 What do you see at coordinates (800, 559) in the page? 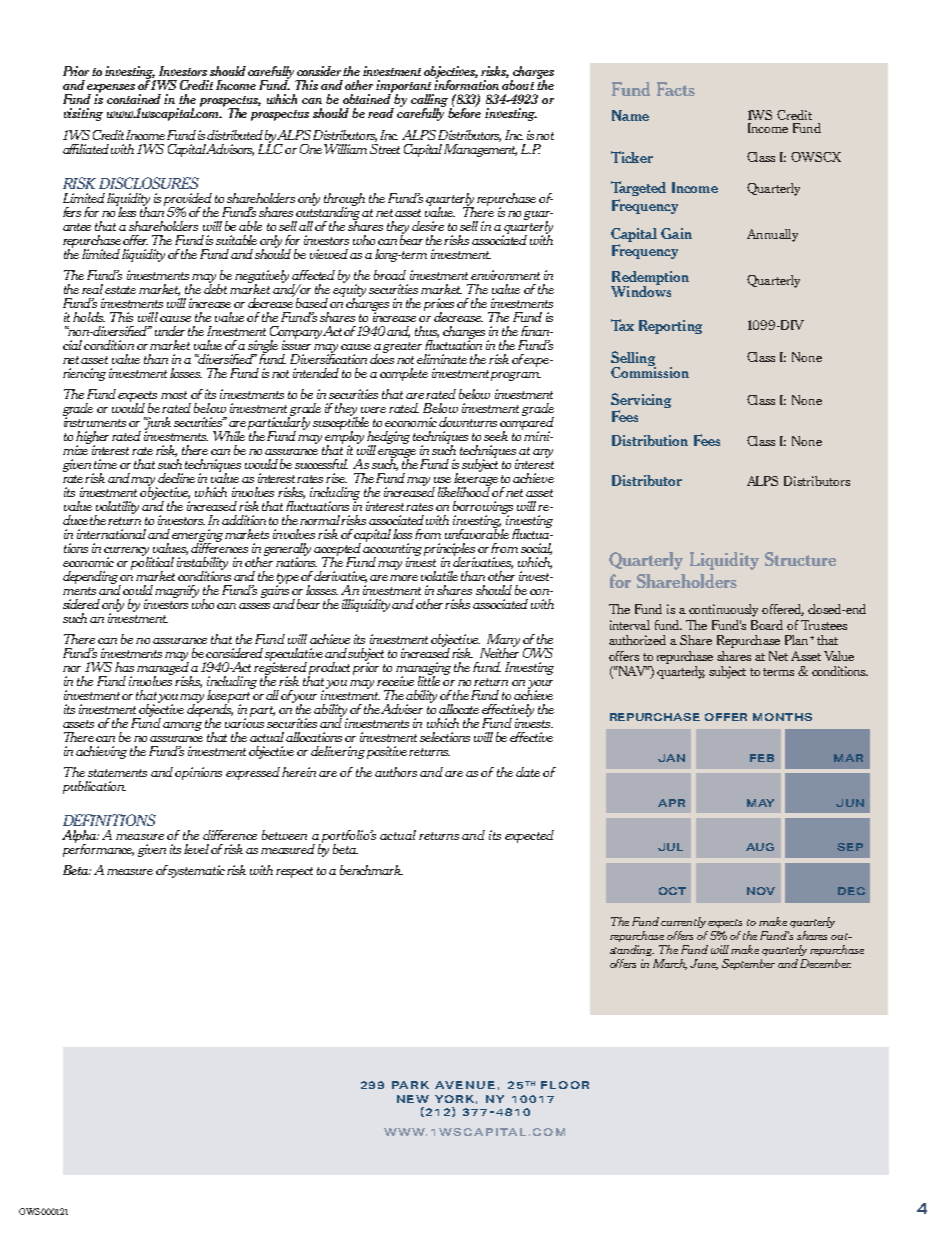
I see `Structure` at bounding box center [800, 559].
